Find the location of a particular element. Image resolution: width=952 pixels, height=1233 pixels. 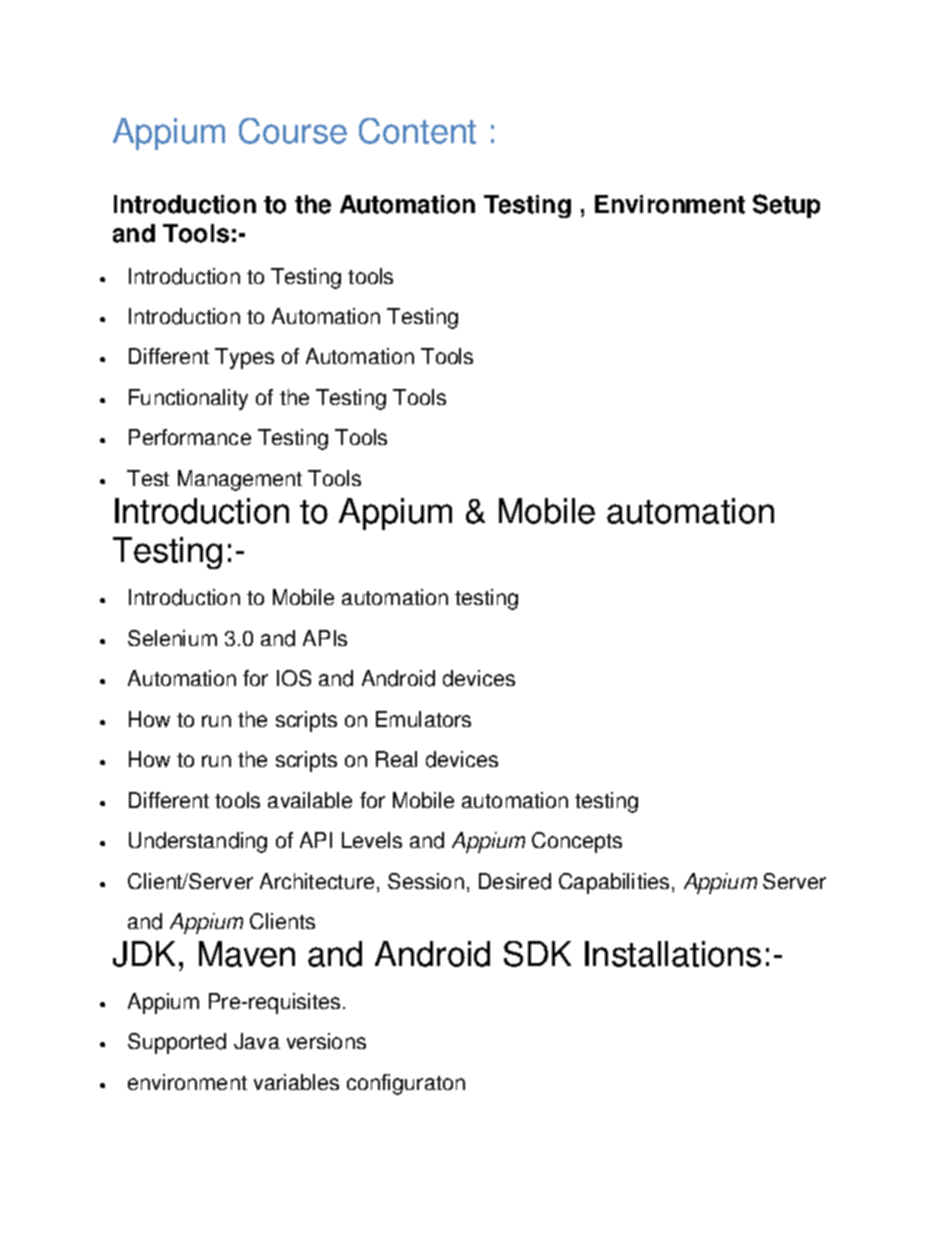

SDK is located at coordinates (537, 954).
